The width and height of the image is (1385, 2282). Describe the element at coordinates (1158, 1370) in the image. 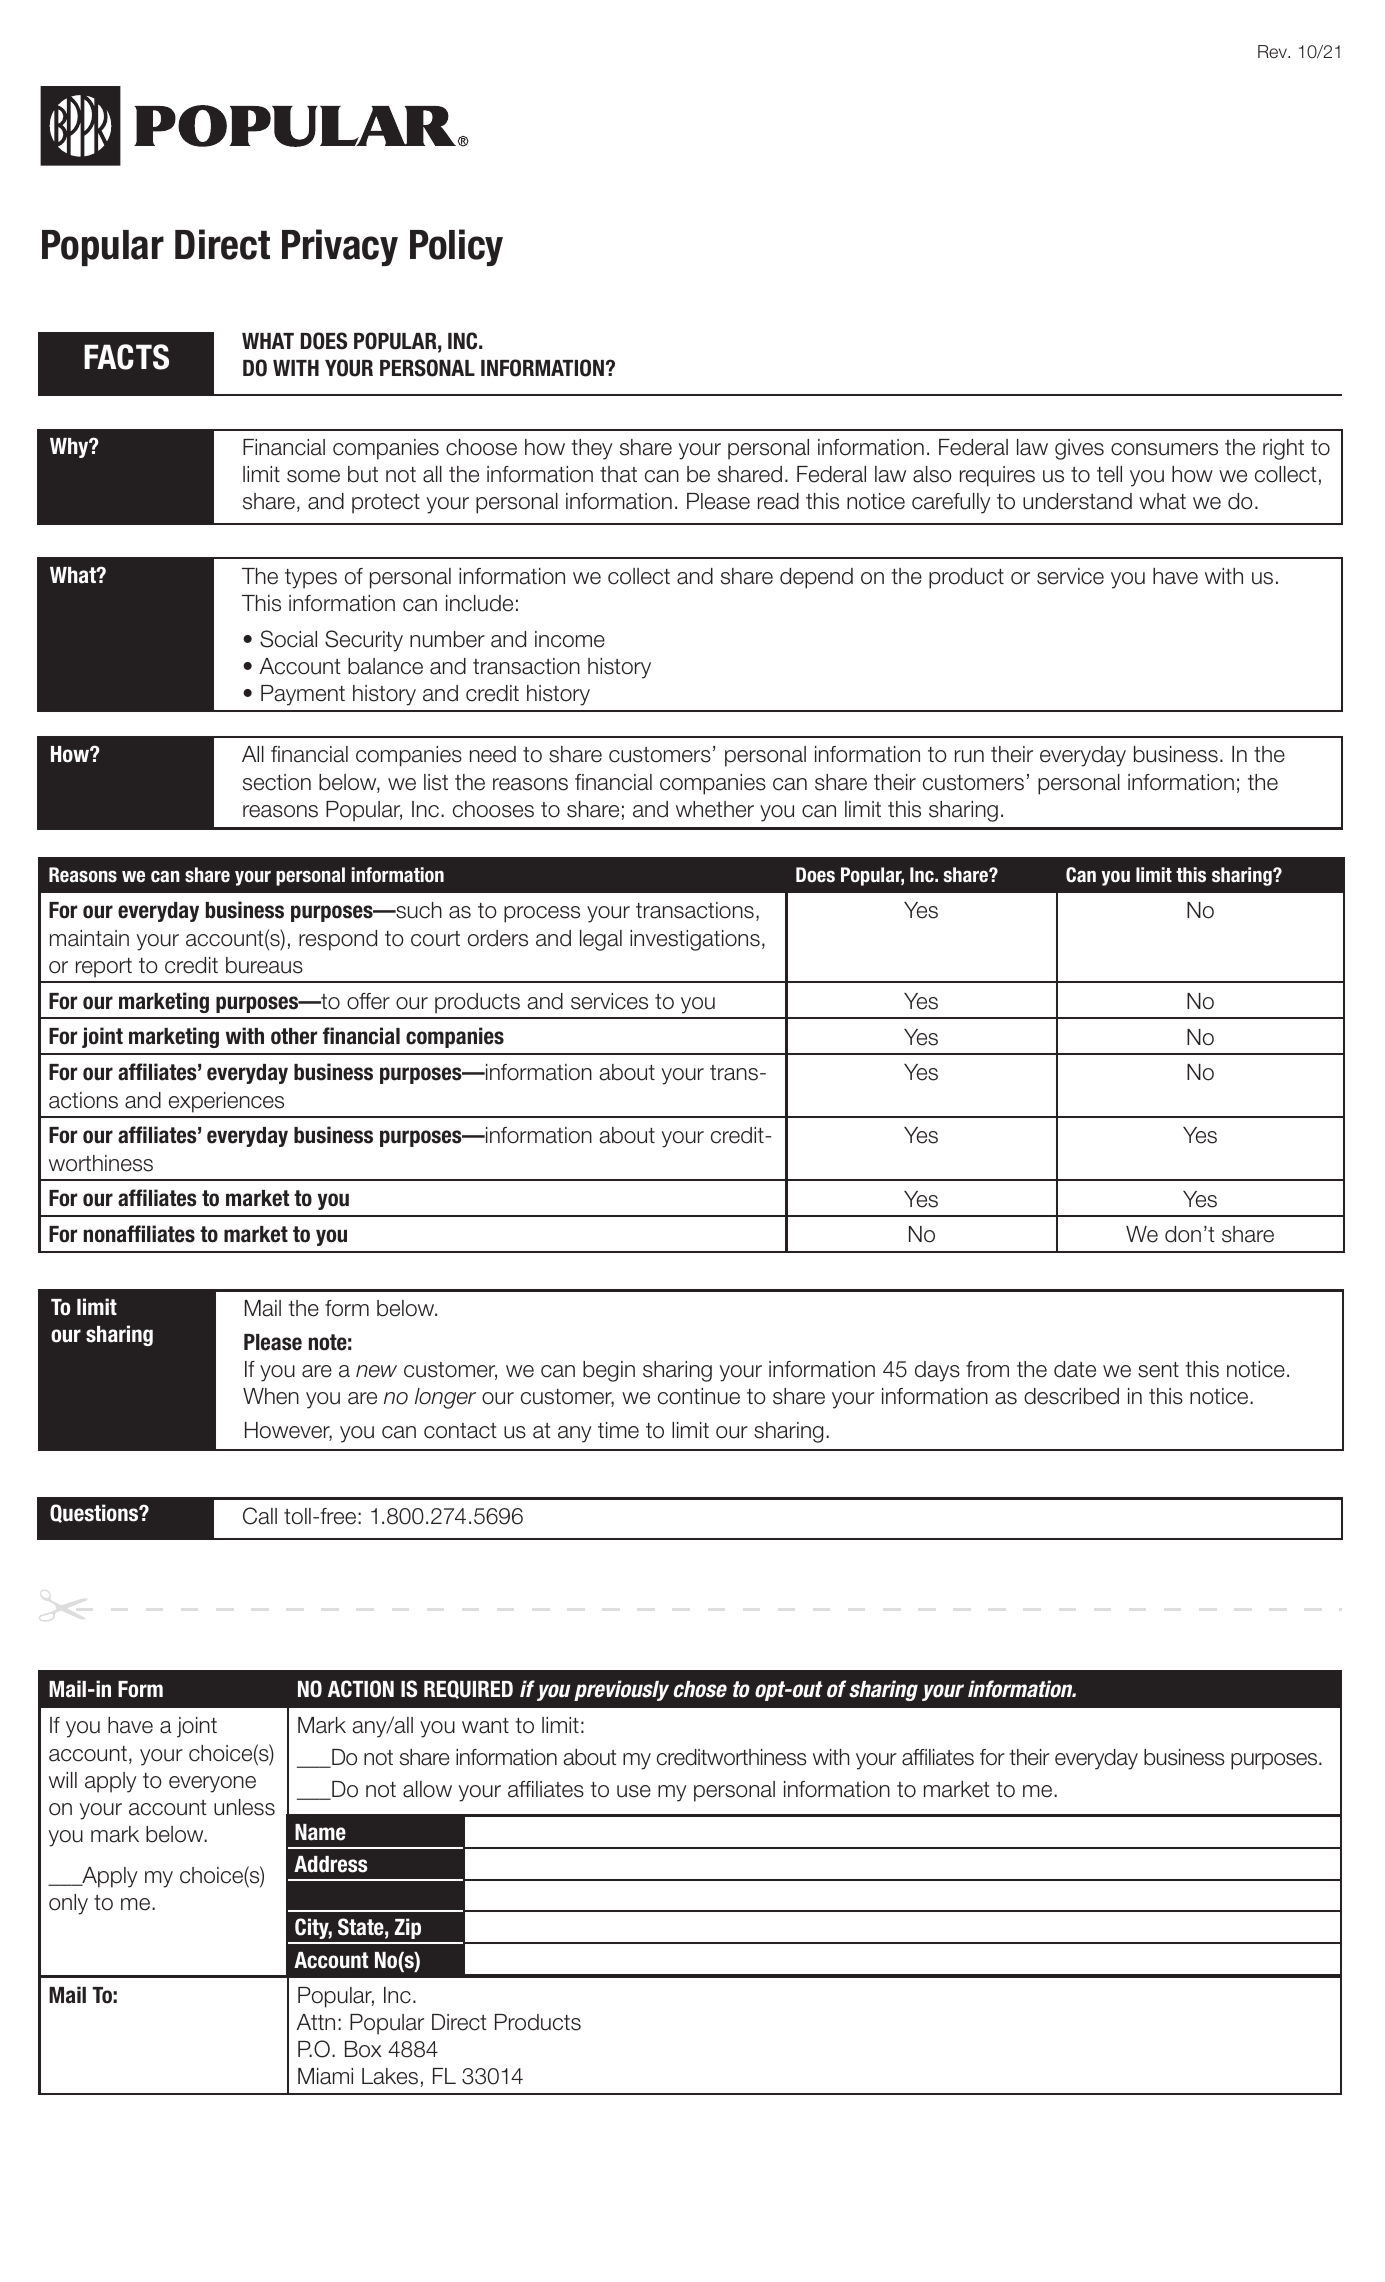

I see `sent` at that location.
